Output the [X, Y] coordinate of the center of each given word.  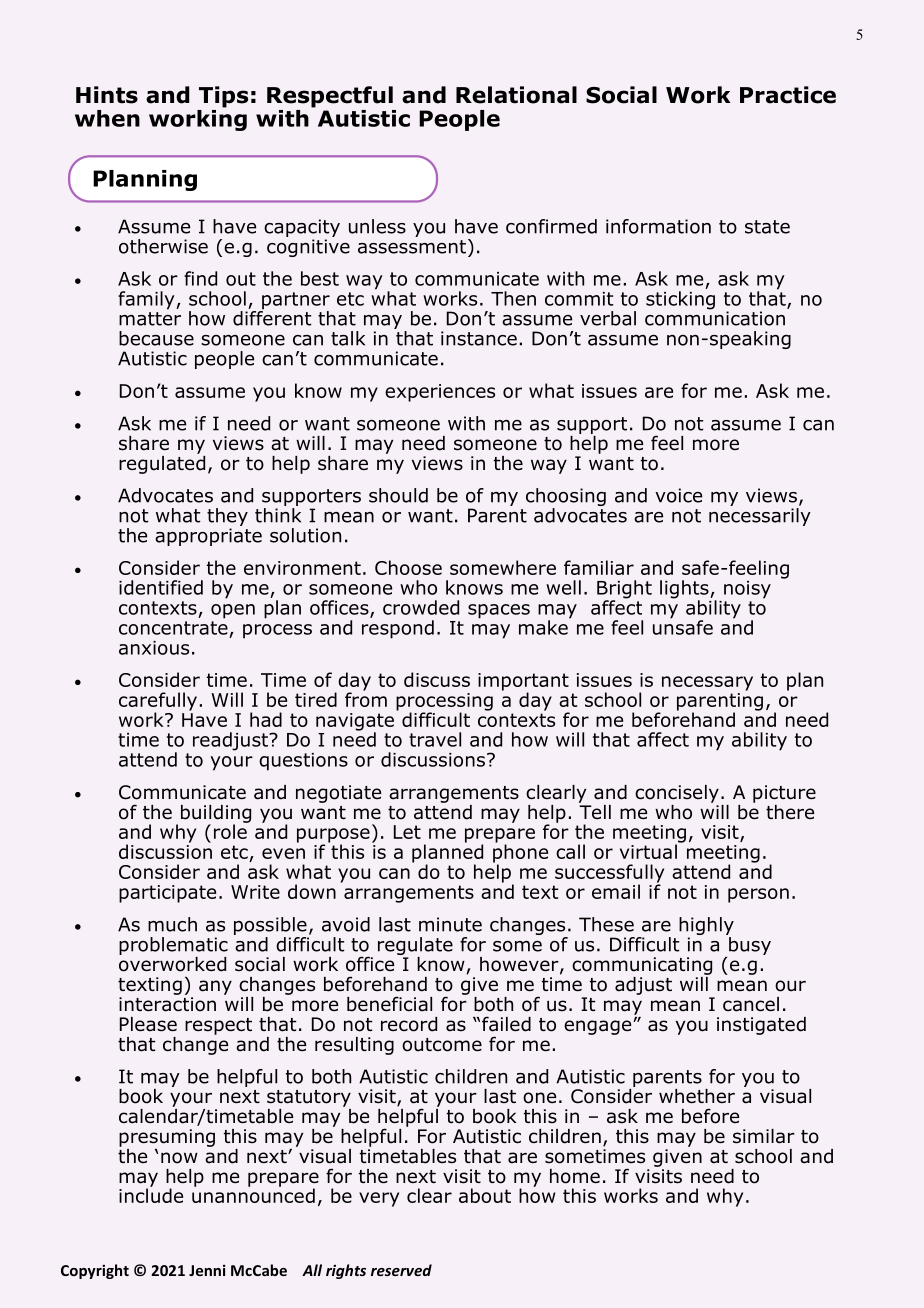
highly [706, 927]
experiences [440, 393]
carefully [158, 702]
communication [715, 317]
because [156, 338]
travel [435, 739]
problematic [173, 946]
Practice [788, 95]
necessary [707, 683]
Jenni [207, 1270]
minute [450, 924]
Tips [223, 97]
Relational [516, 95]
